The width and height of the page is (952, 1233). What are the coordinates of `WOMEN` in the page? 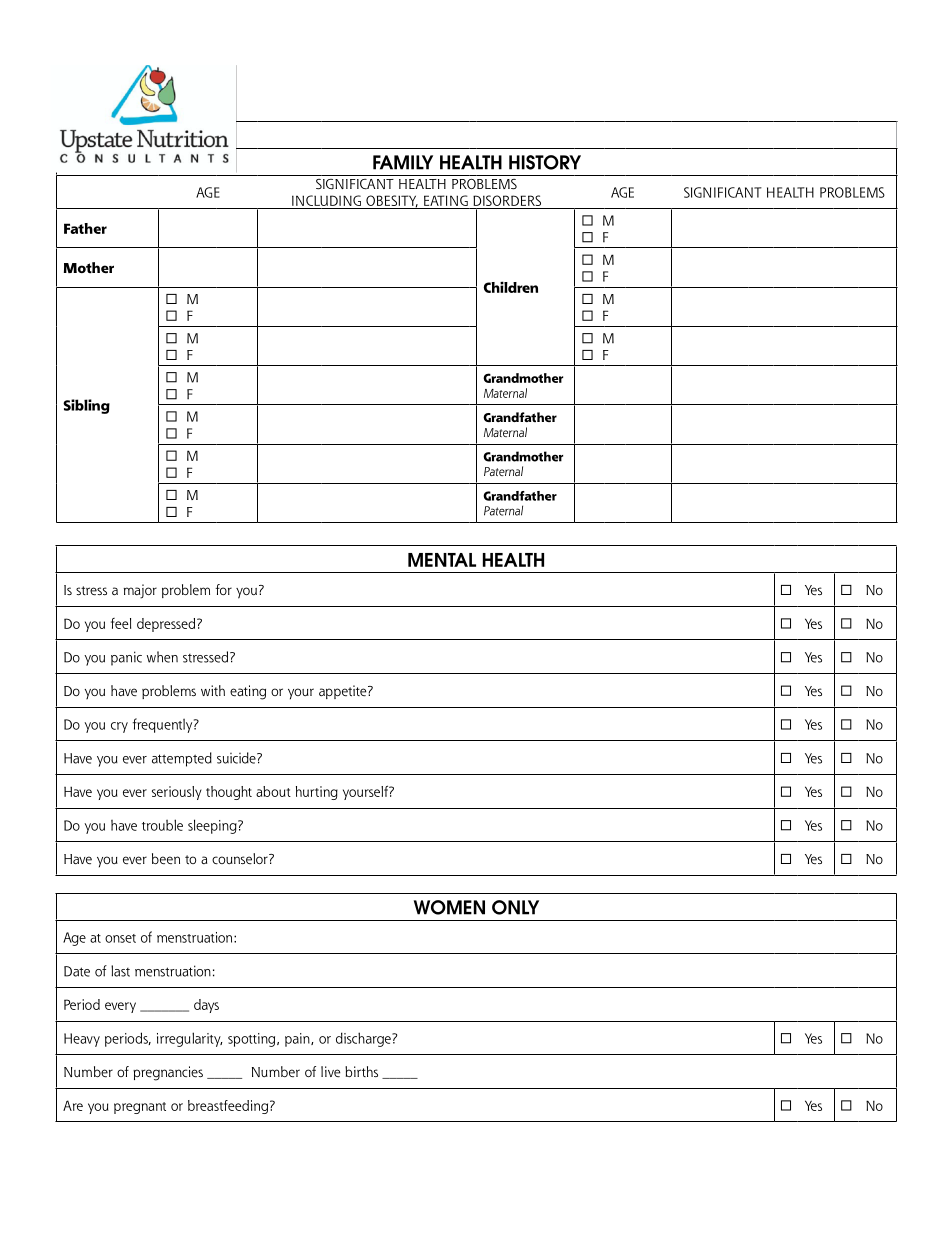 It's located at (449, 907).
